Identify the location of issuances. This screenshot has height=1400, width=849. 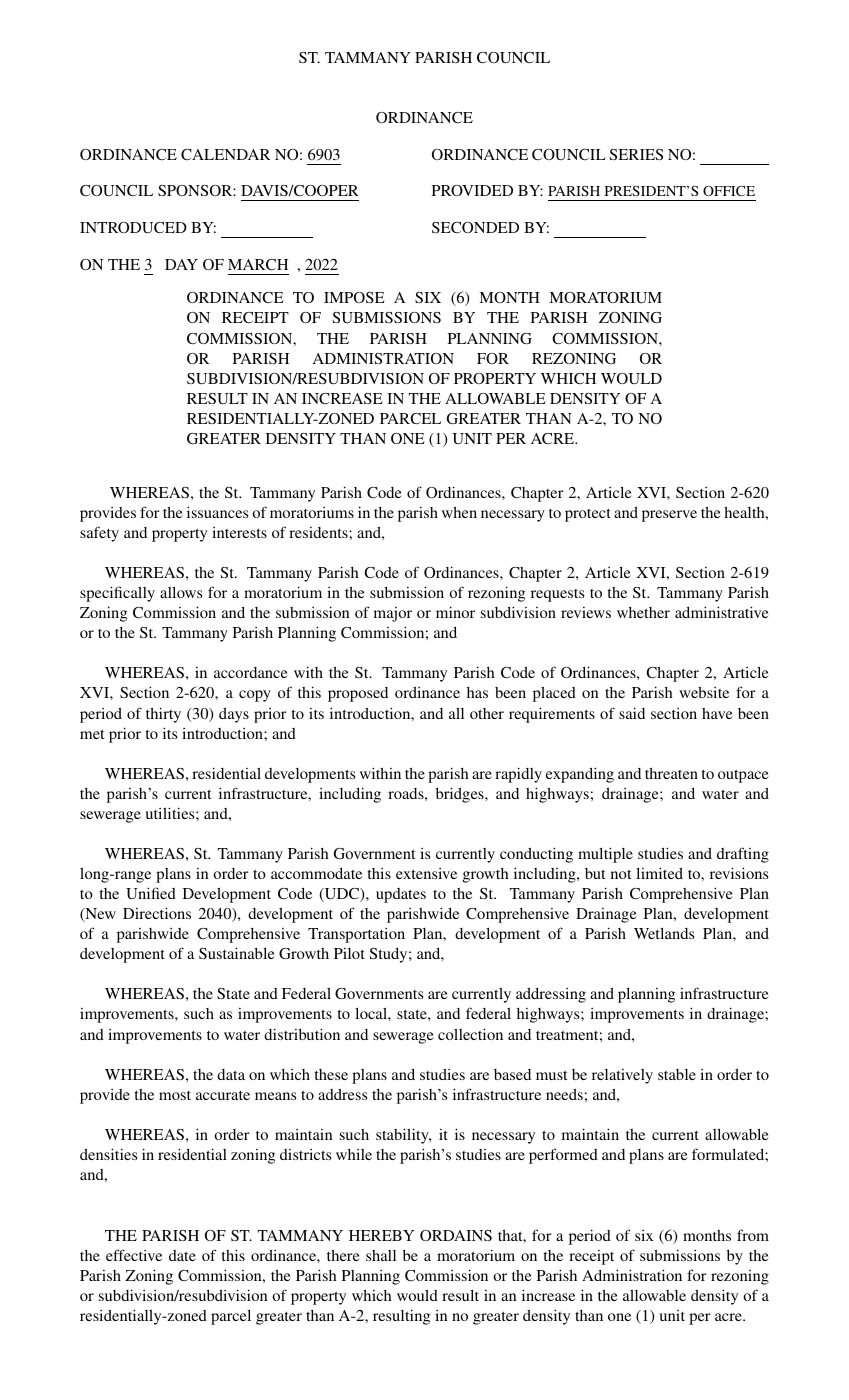
(217, 512).
